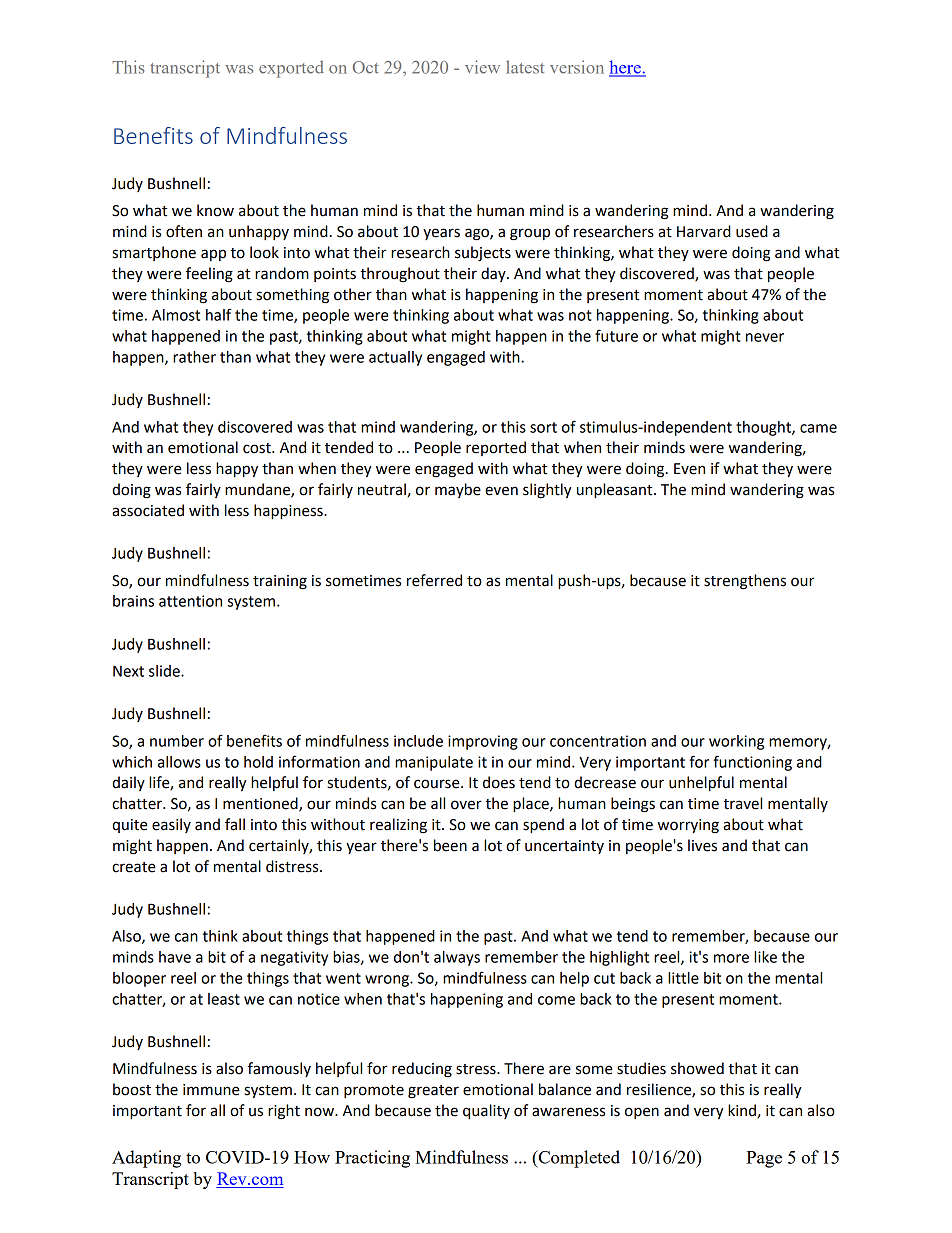  I want to click on came, so click(818, 428).
